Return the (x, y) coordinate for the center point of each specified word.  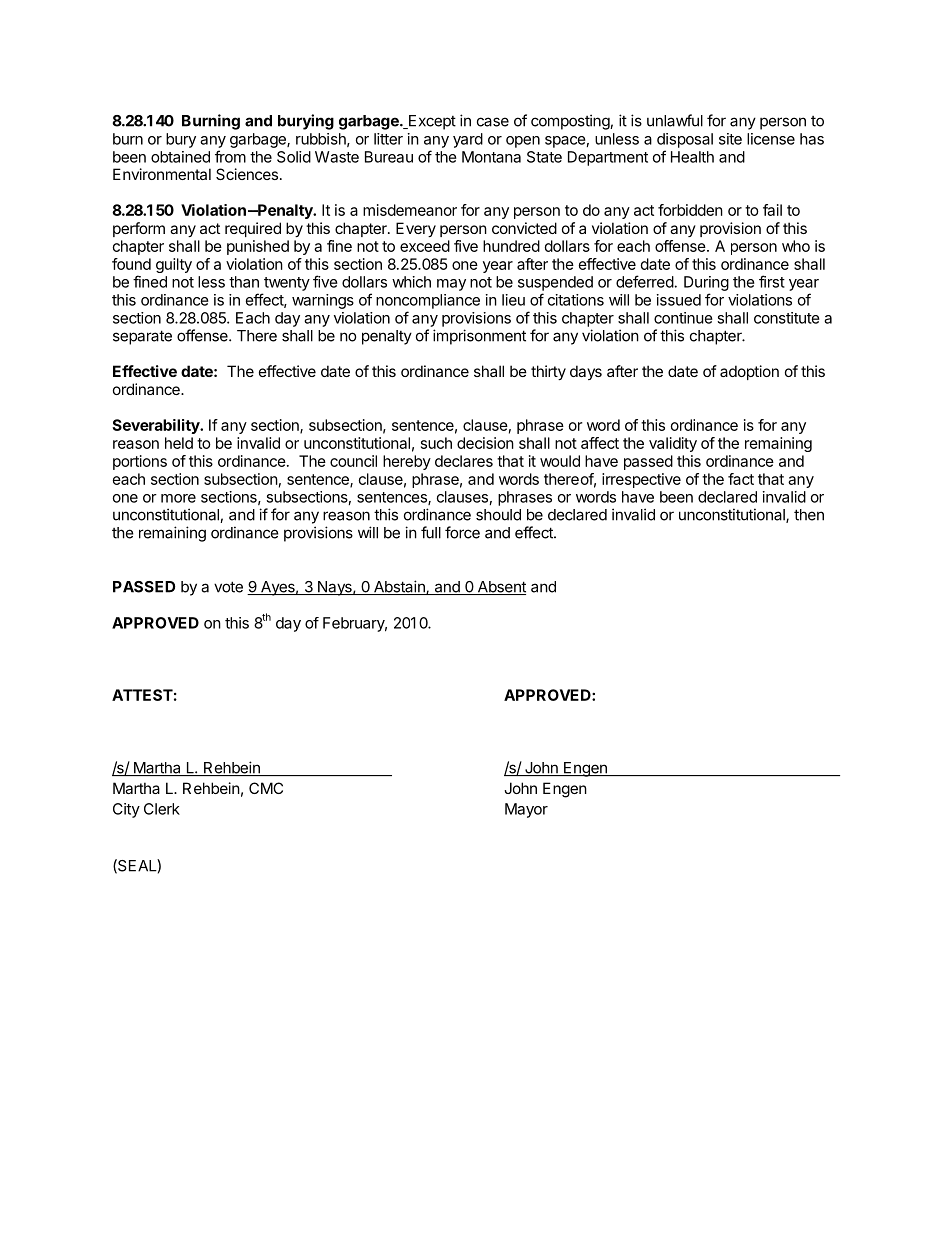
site (730, 139)
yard (468, 140)
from (230, 156)
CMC (266, 788)
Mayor (526, 810)
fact (741, 479)
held (179, 443)
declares (464, 461)
